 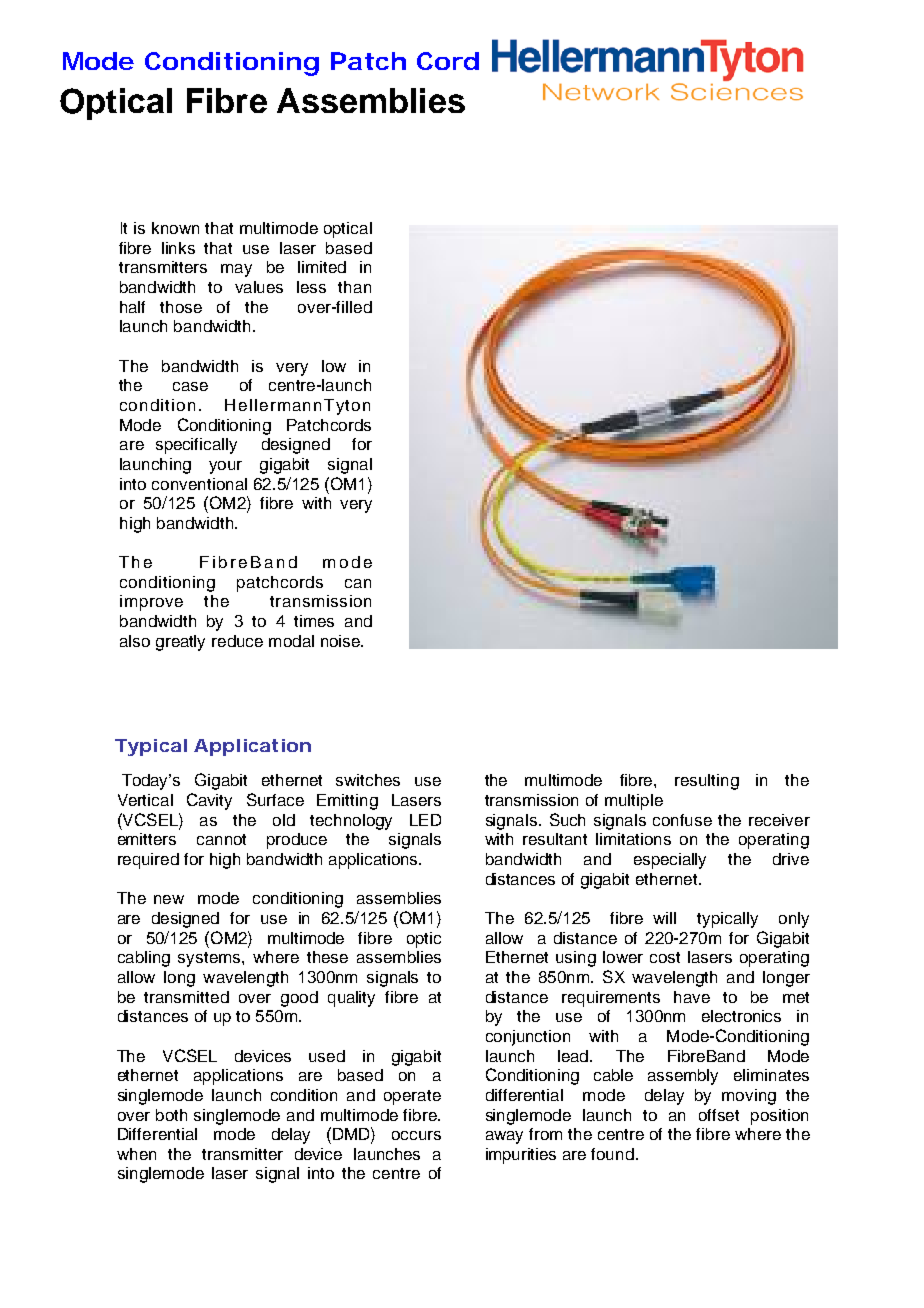 I want to click on noise, so click(x=341, y=641).
